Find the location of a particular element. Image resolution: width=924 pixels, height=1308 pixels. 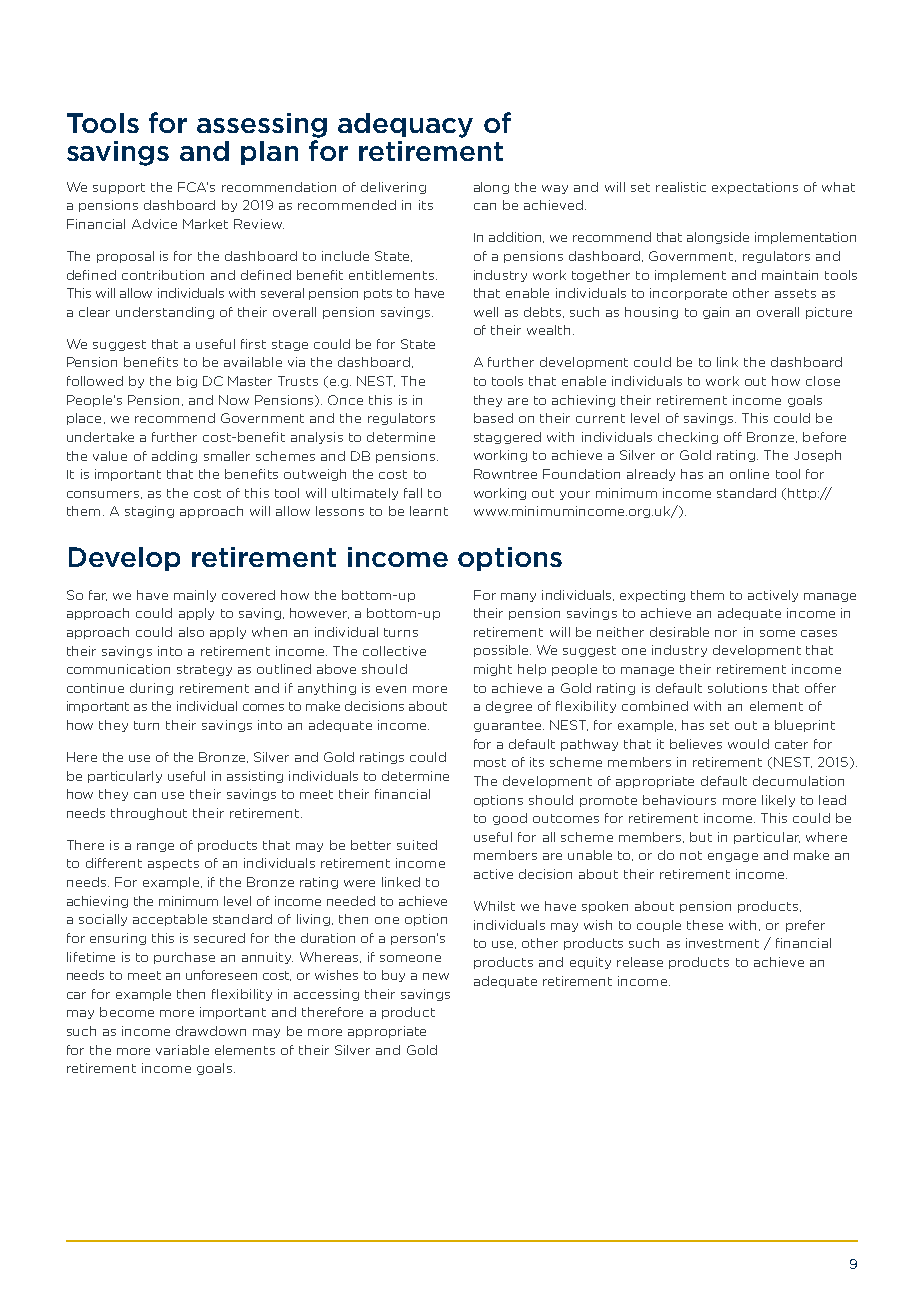

support is located at coordinates (119, 188).
